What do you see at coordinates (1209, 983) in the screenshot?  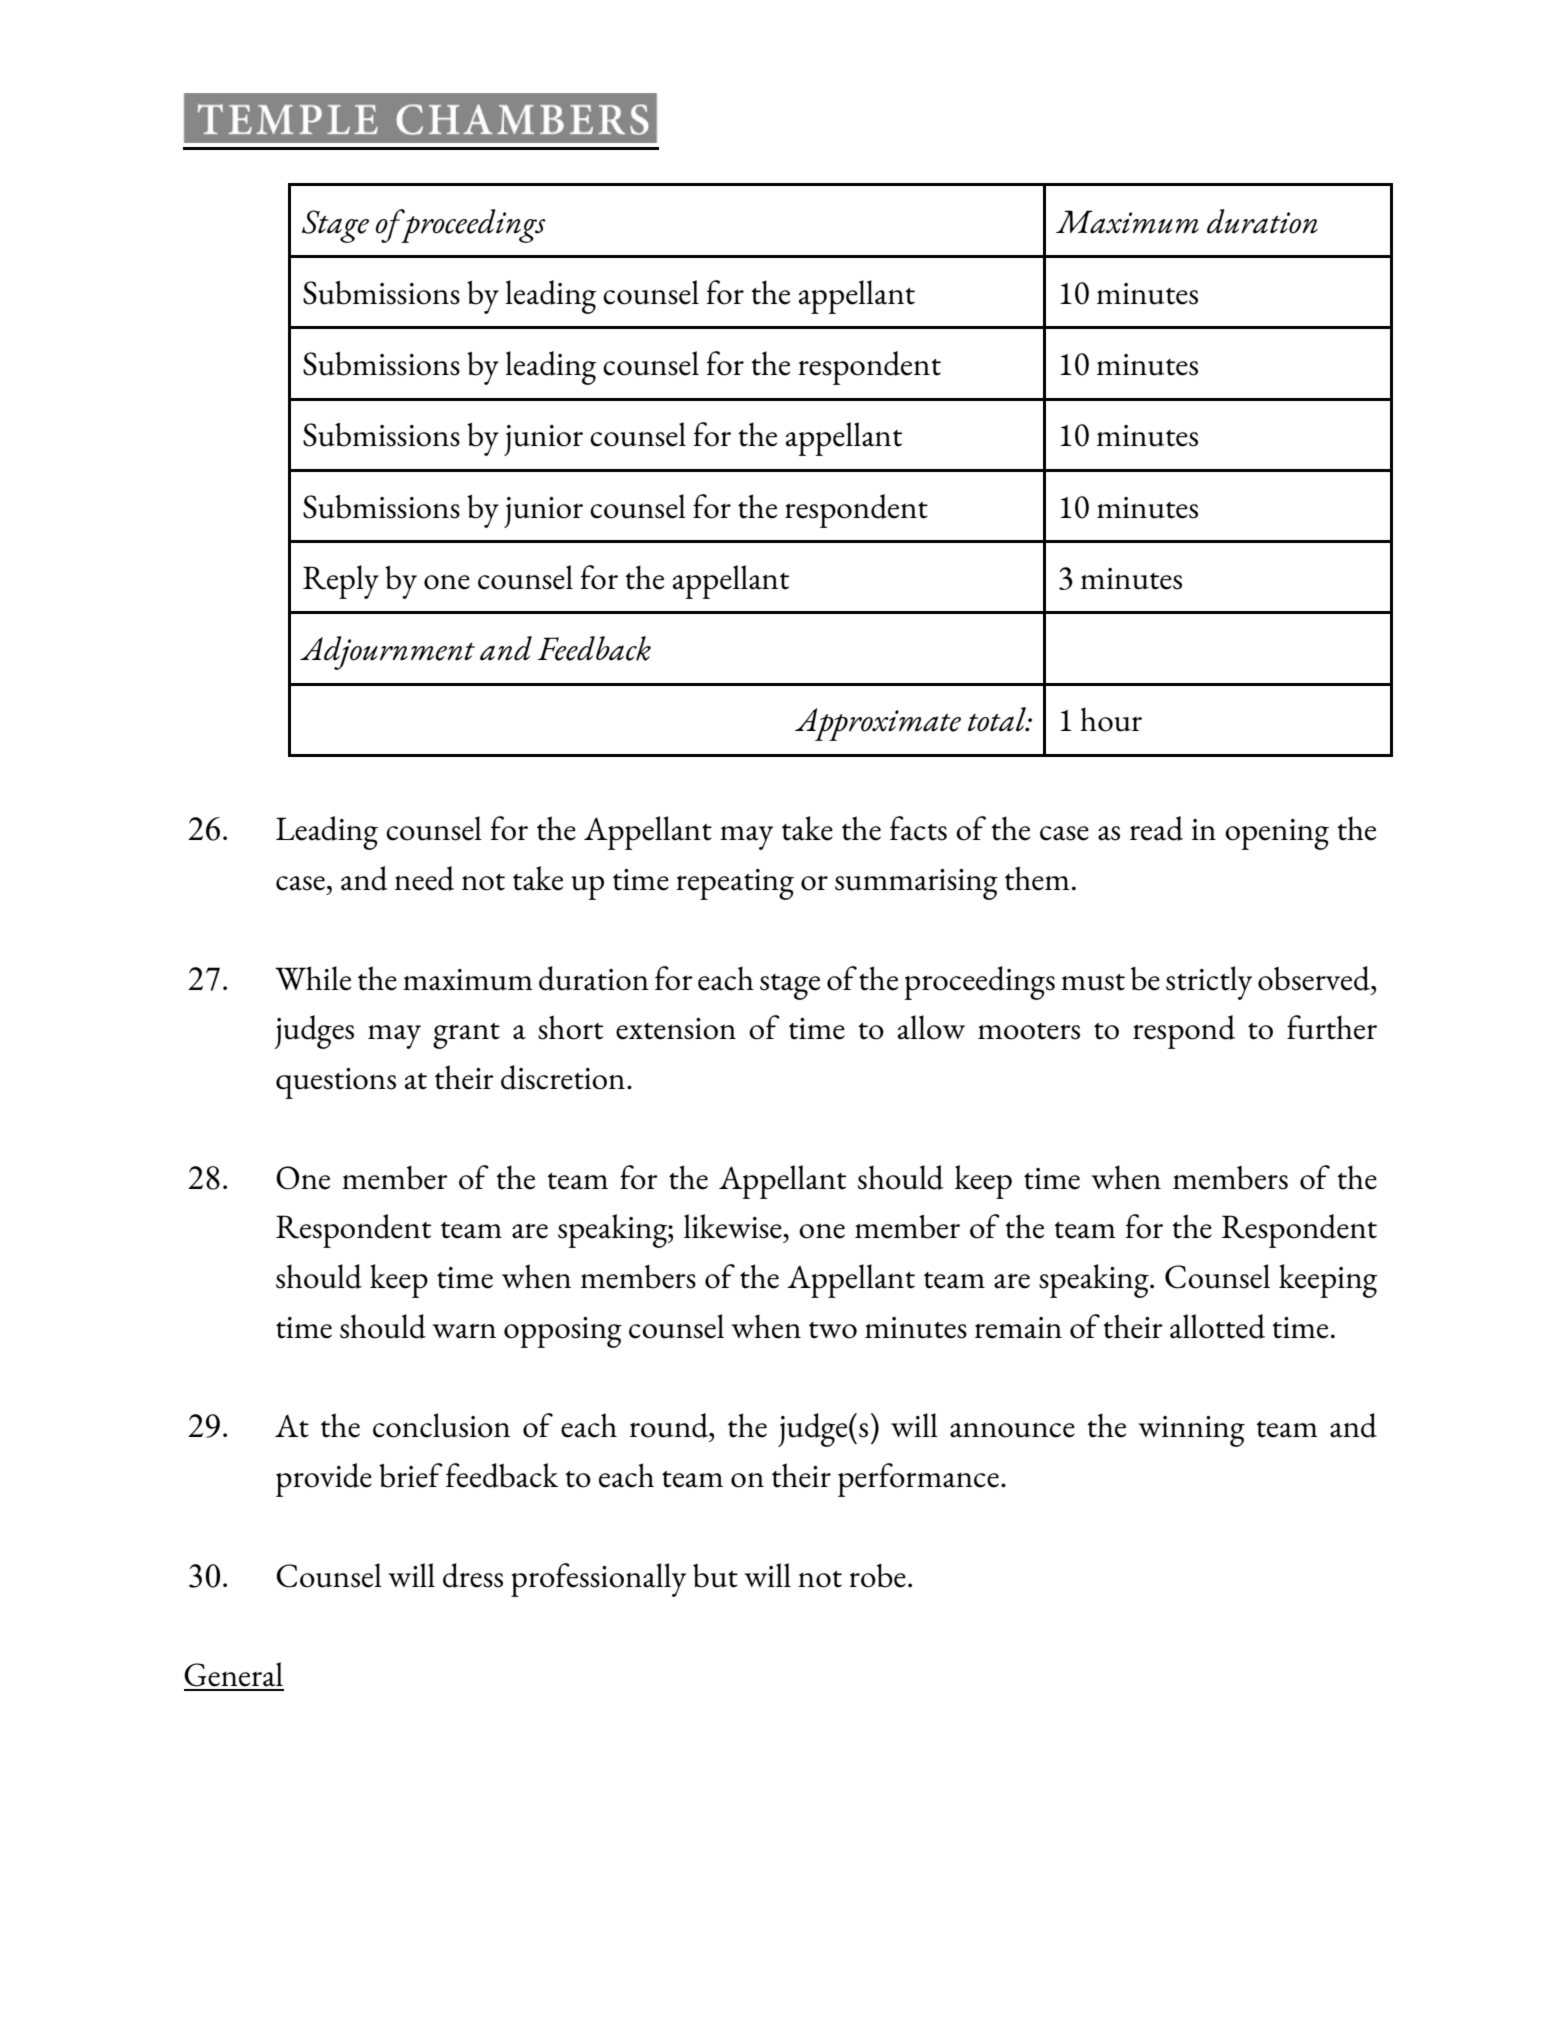 I see `strictly` at bounding box center [1209, 983].
